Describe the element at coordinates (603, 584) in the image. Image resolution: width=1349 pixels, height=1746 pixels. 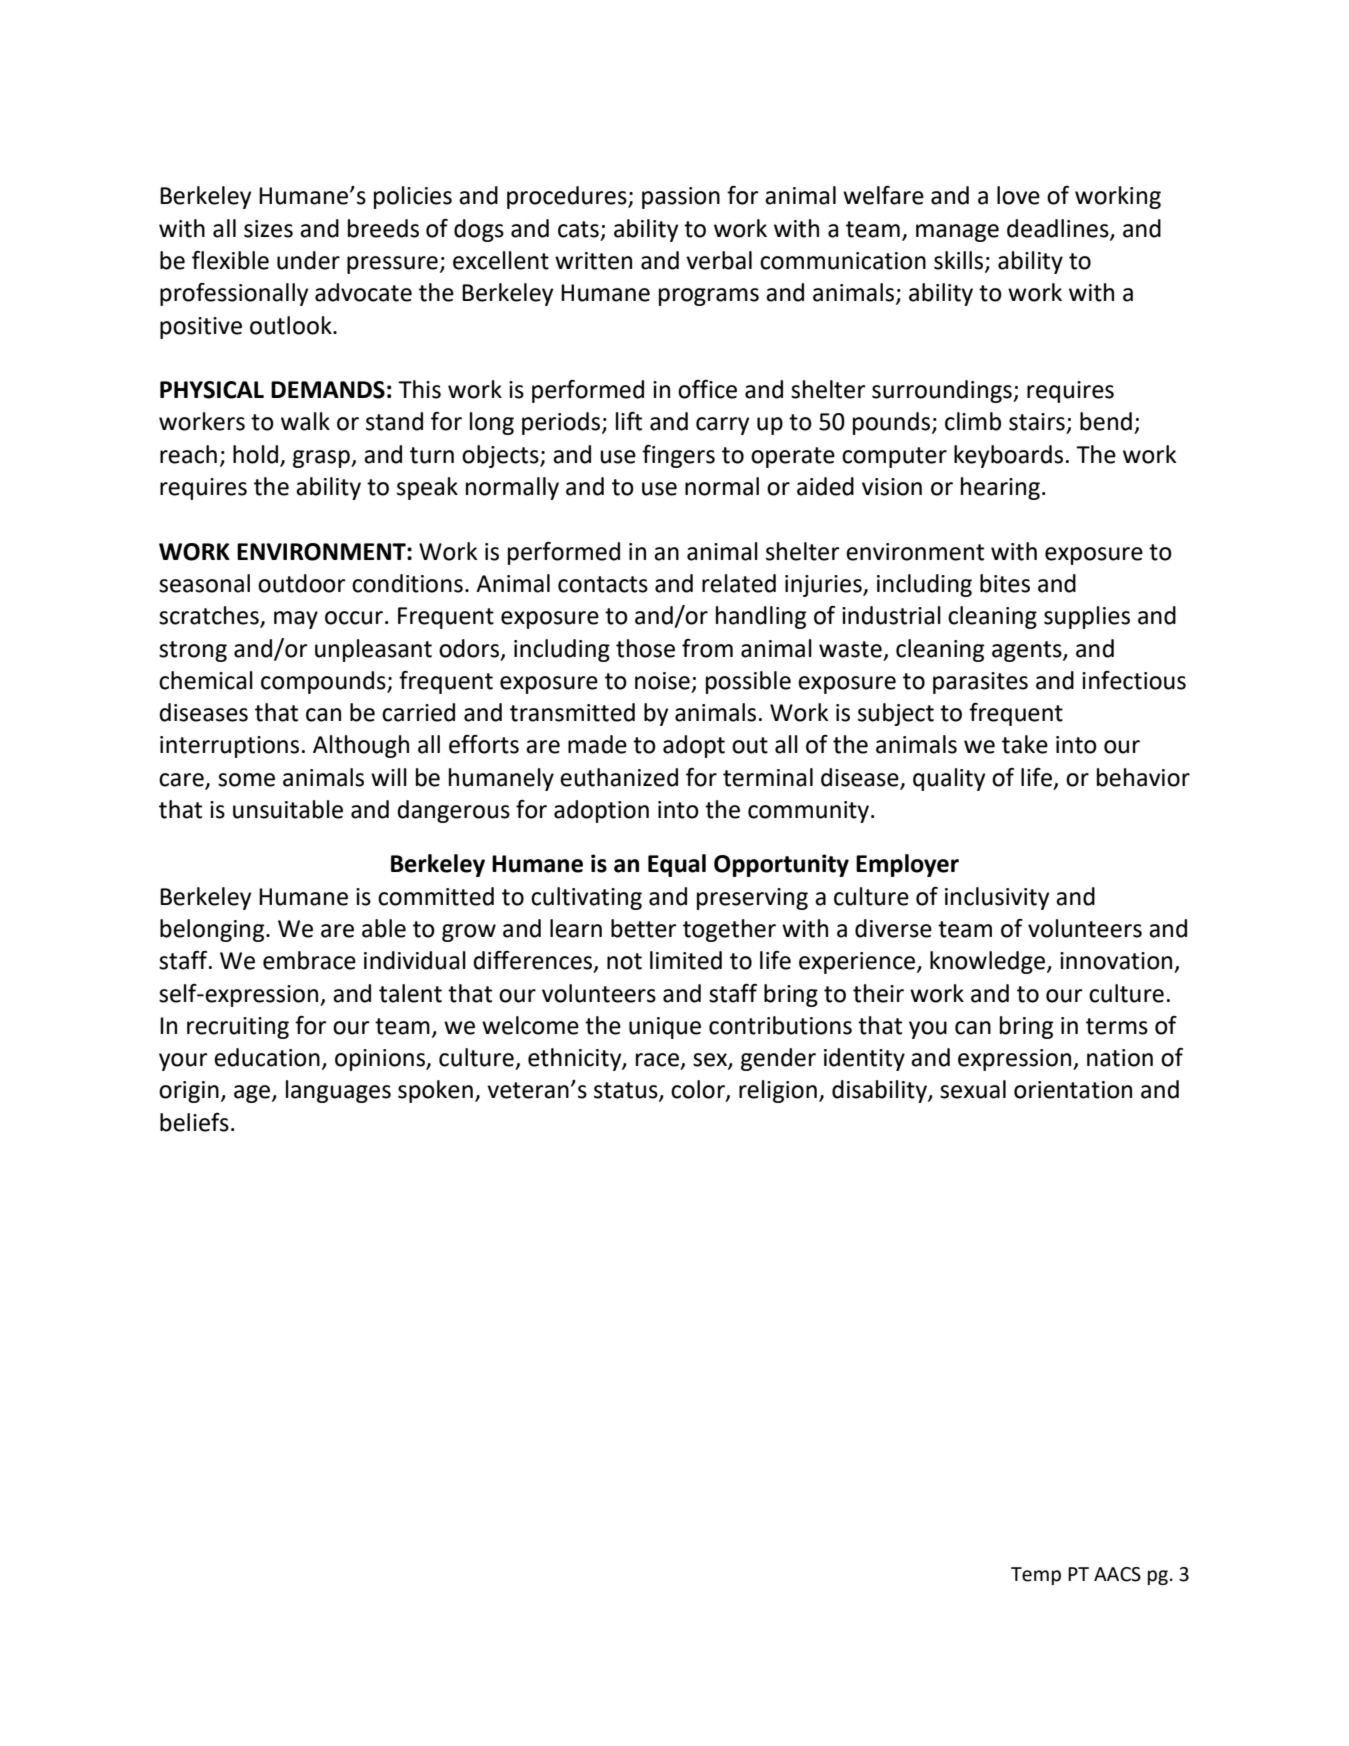
I see `contacts` at that location.
